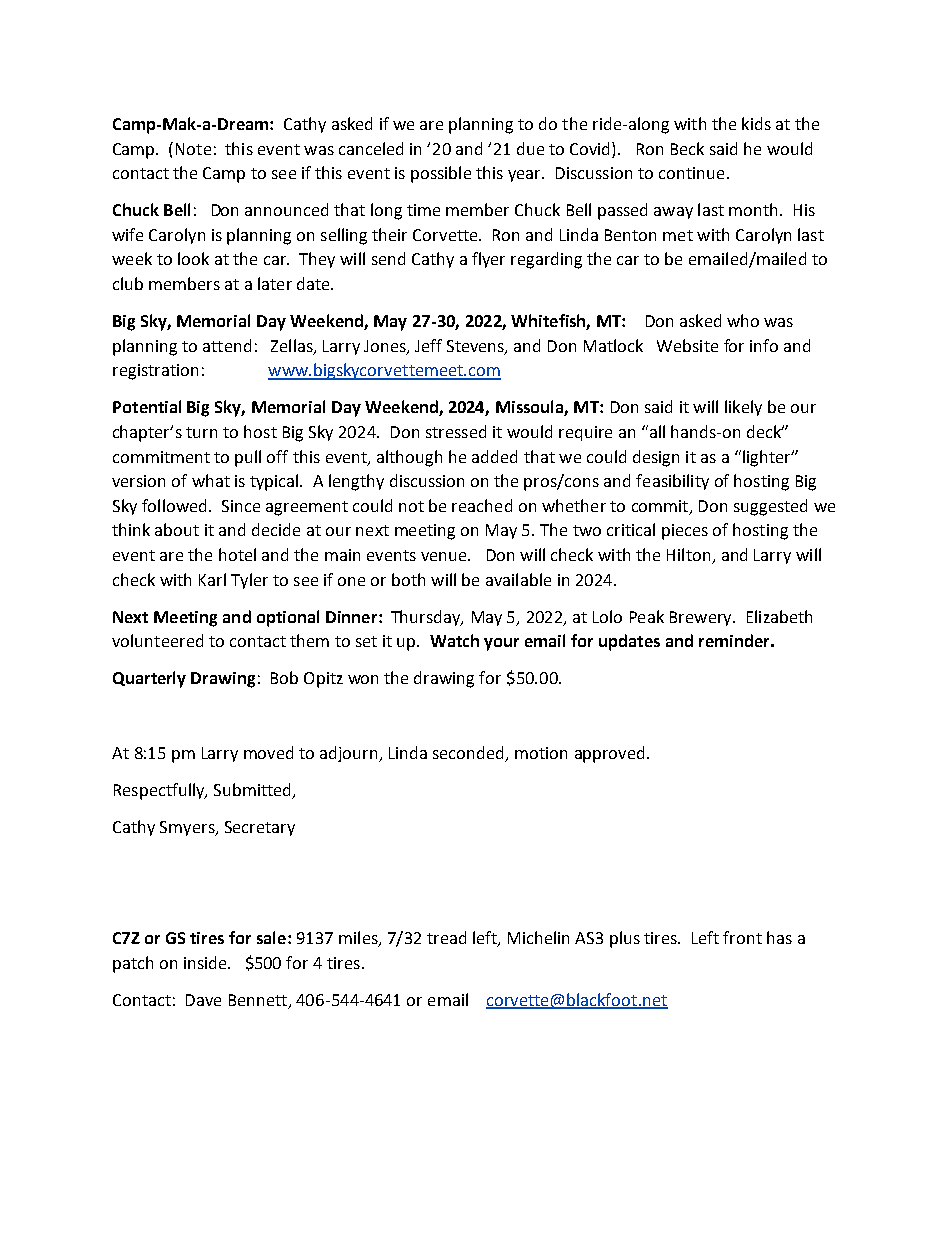 The height and width of the page is (1233, 952). Describe the element at coordinates (428, 345) in the page. I see `Jeff` at that location.
